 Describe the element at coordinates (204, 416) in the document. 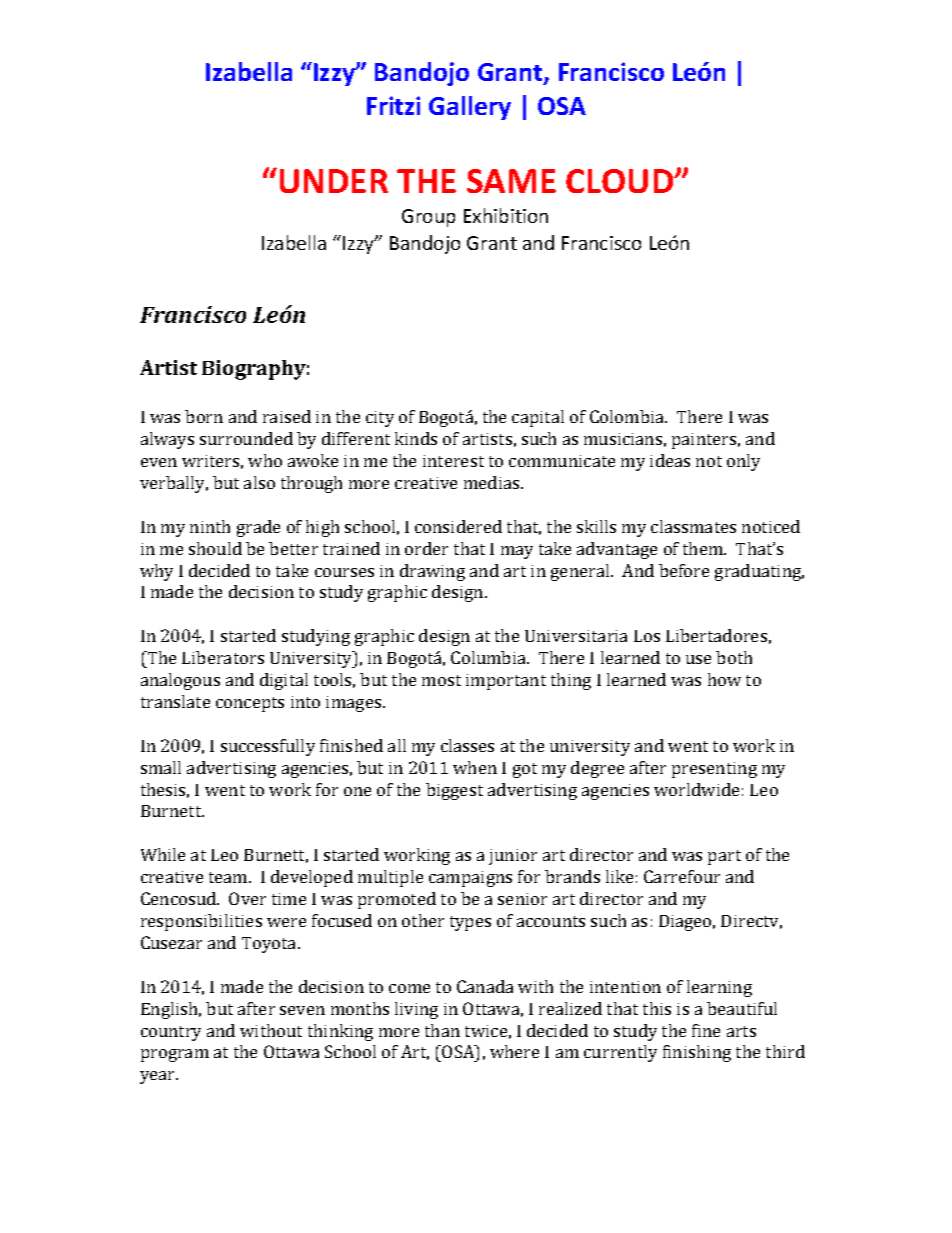

I see `born` at that location.
